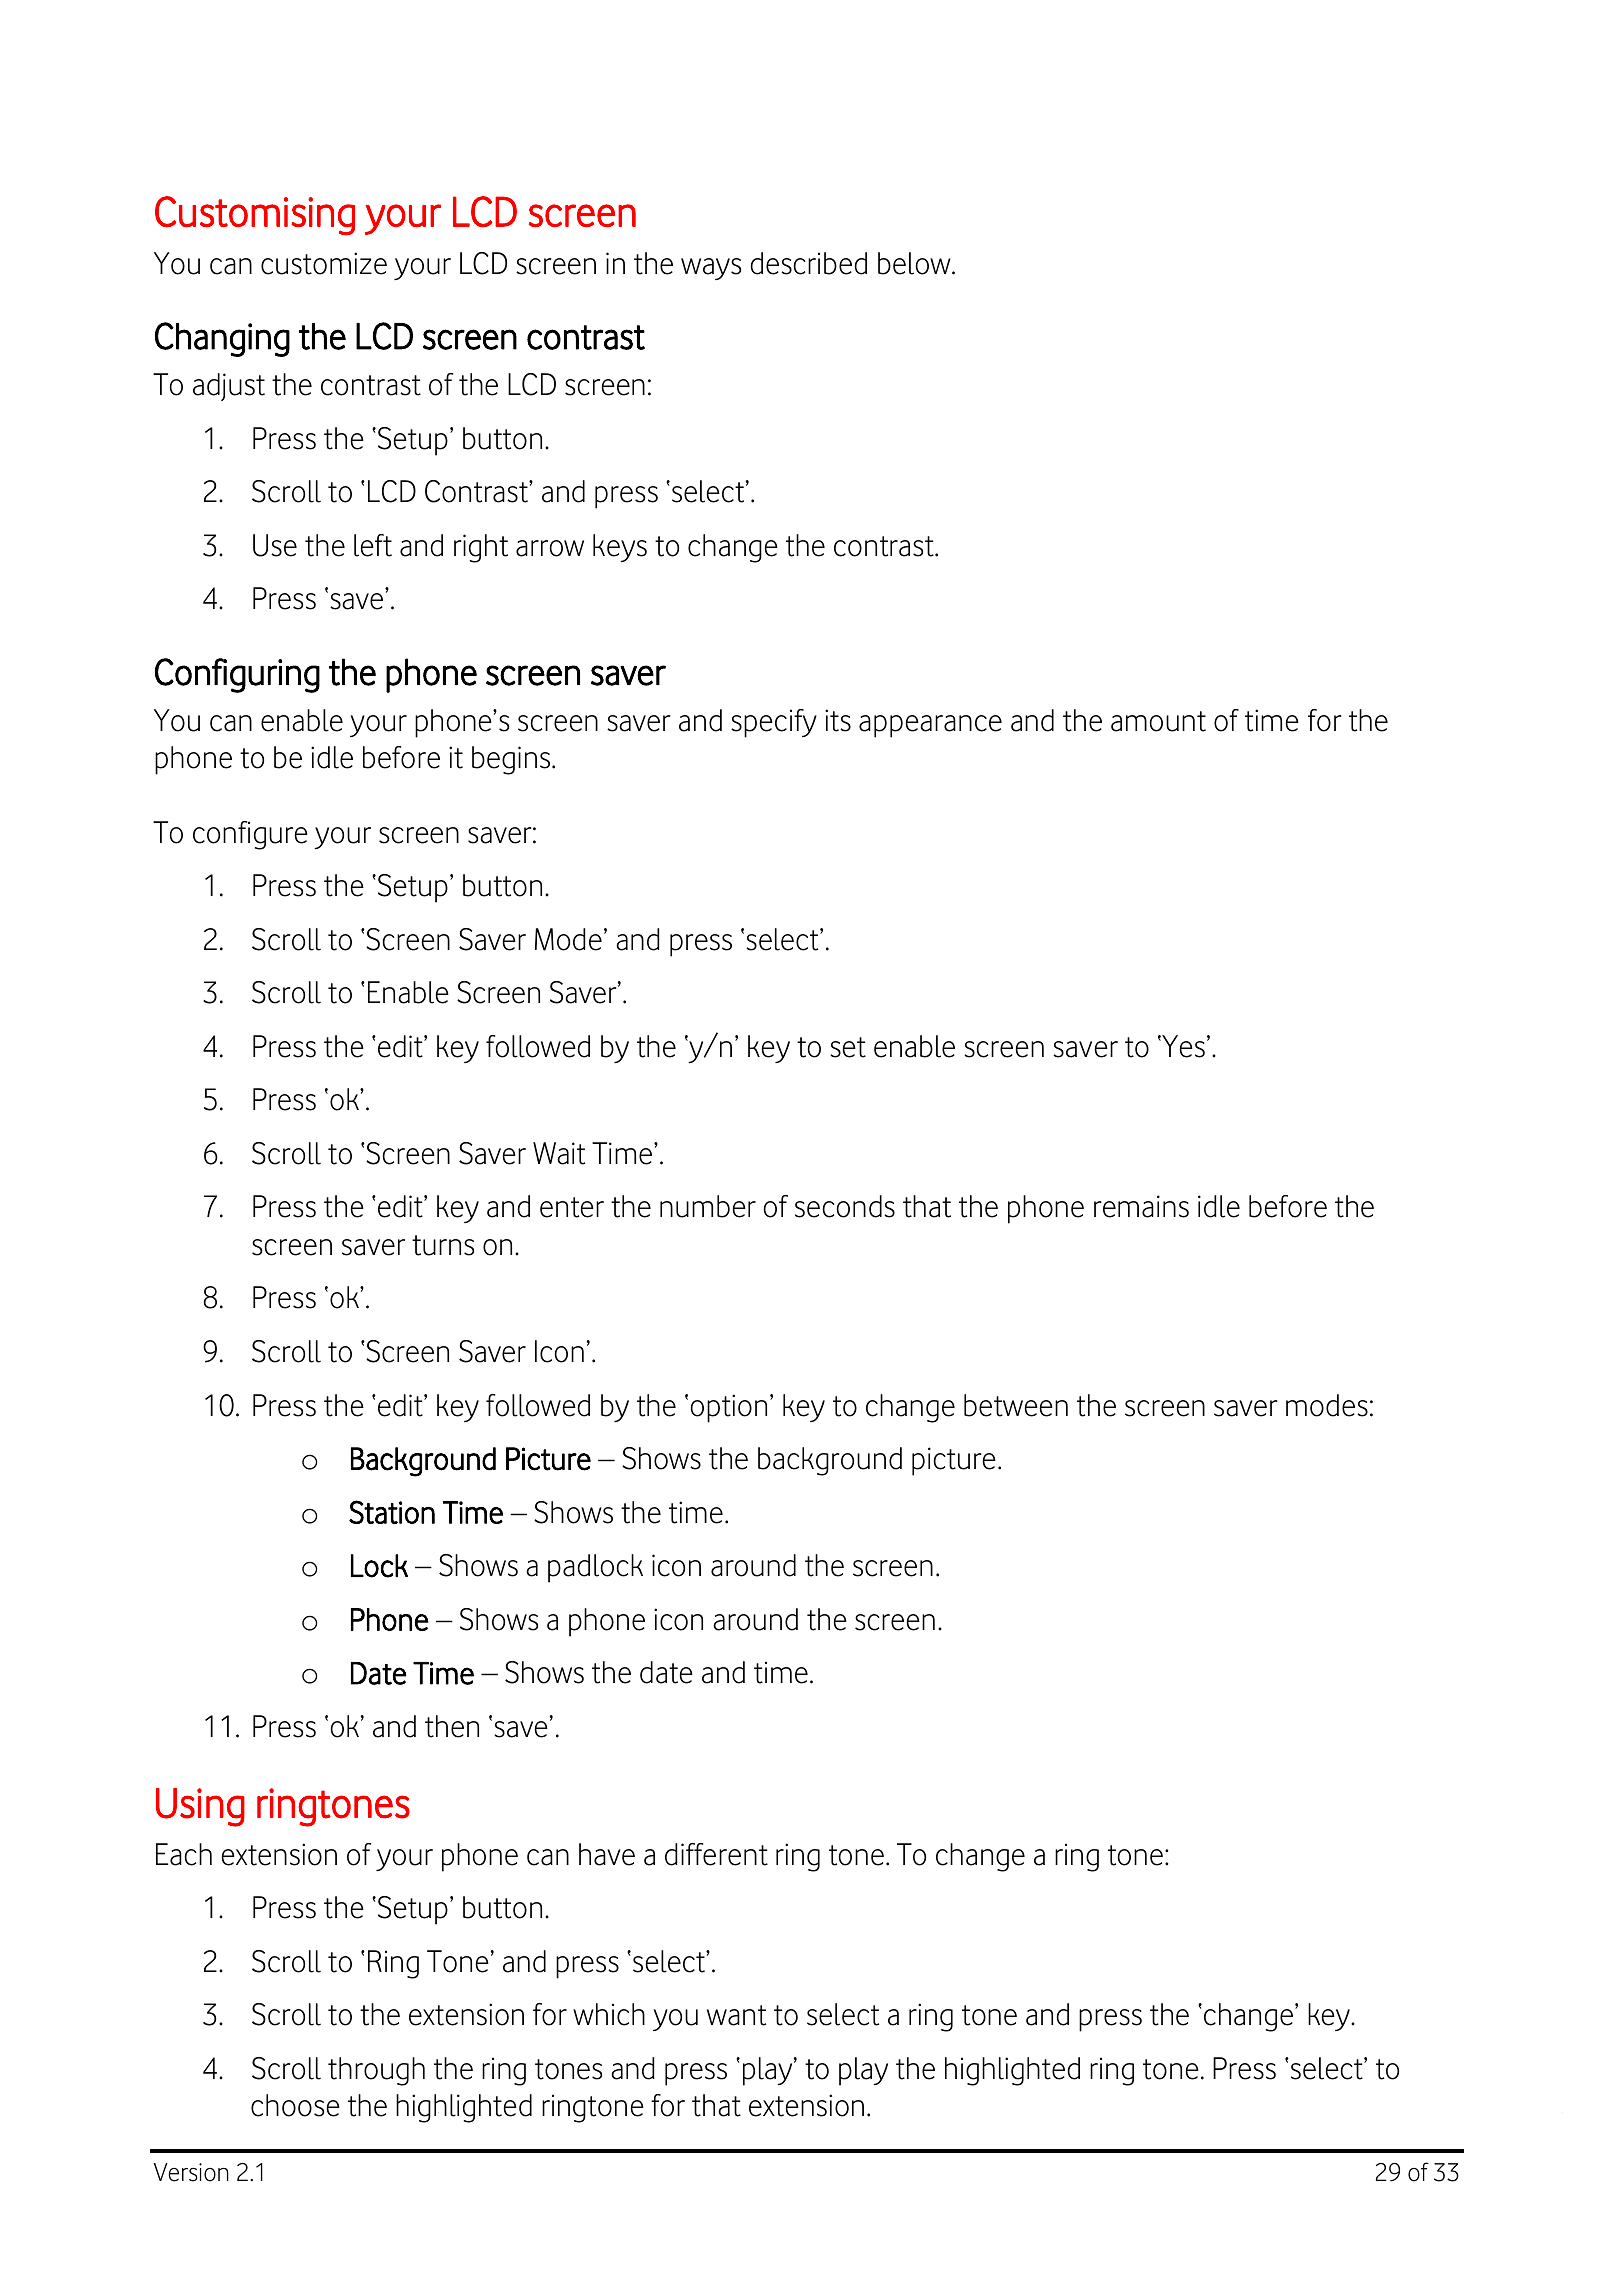 This page has height=2283, width=1614. Describe the element at coordinates (324, 263) in the page. I see `customize` at that location.
